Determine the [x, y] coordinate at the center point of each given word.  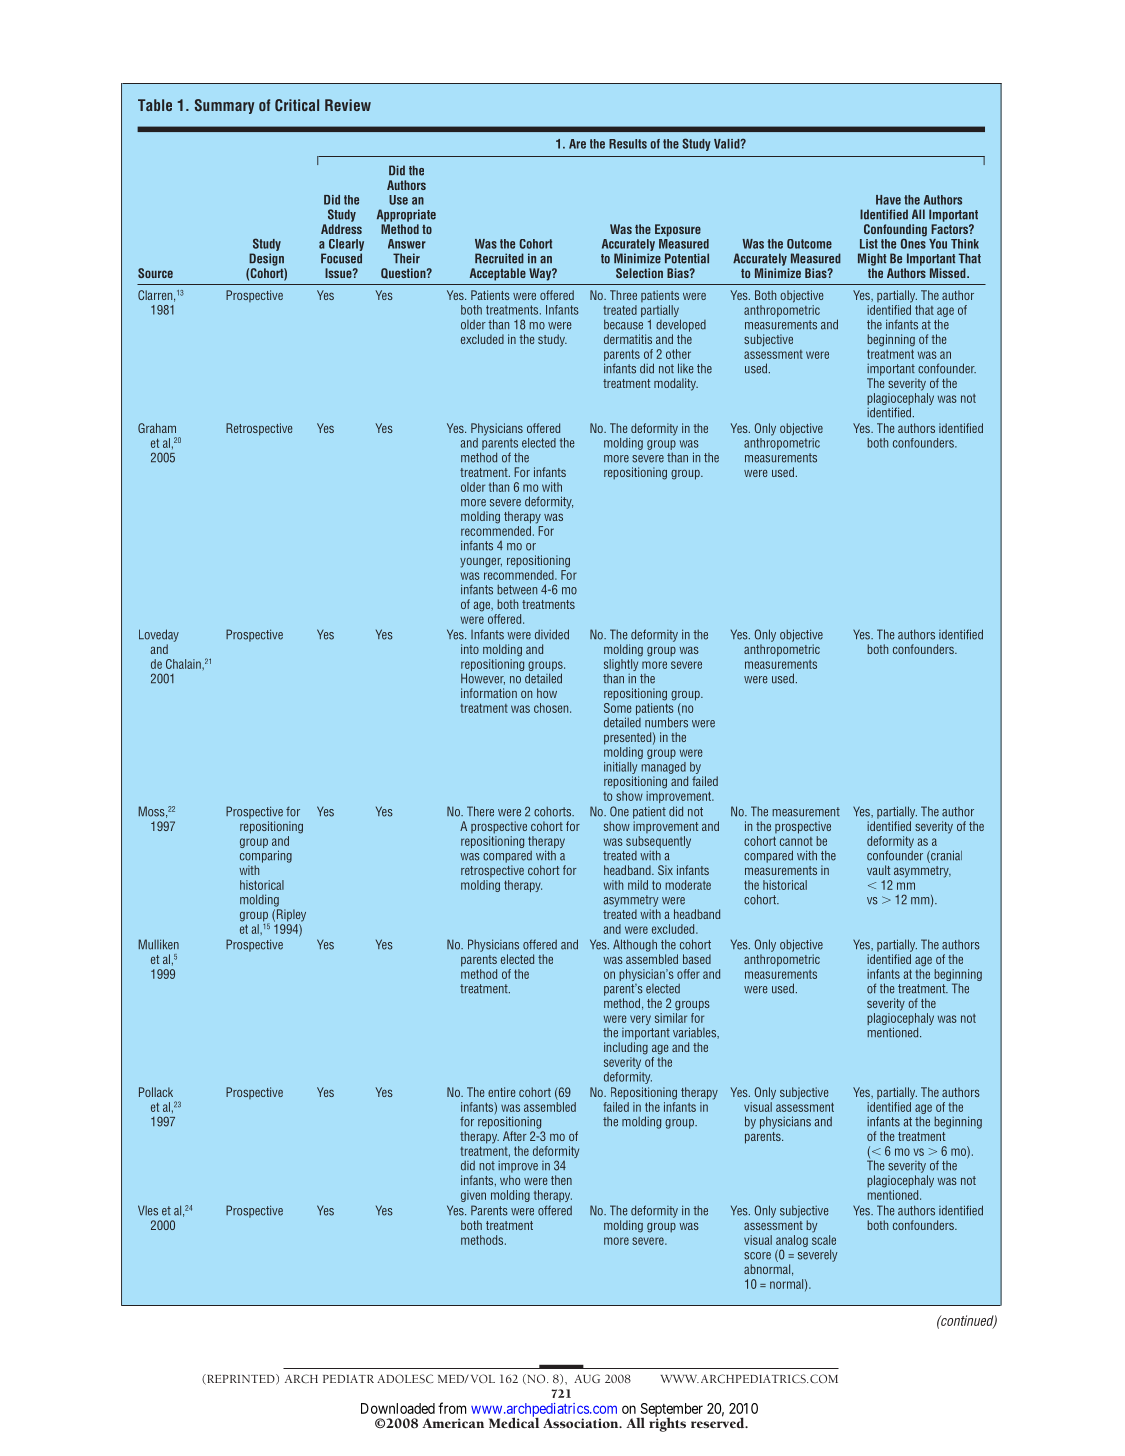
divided [552, 634]
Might [872, 259]
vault [878, 870]
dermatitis [628, 339]
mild [638, 885]
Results [628, 144]
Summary [225, 106]
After [515, 1136]
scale [824, 1240]
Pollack [156, 1092]
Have [888, 200]
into [470, 649]
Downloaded [398, 1408]
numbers [666, 721]
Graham [157, 428]
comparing [266, 856]
